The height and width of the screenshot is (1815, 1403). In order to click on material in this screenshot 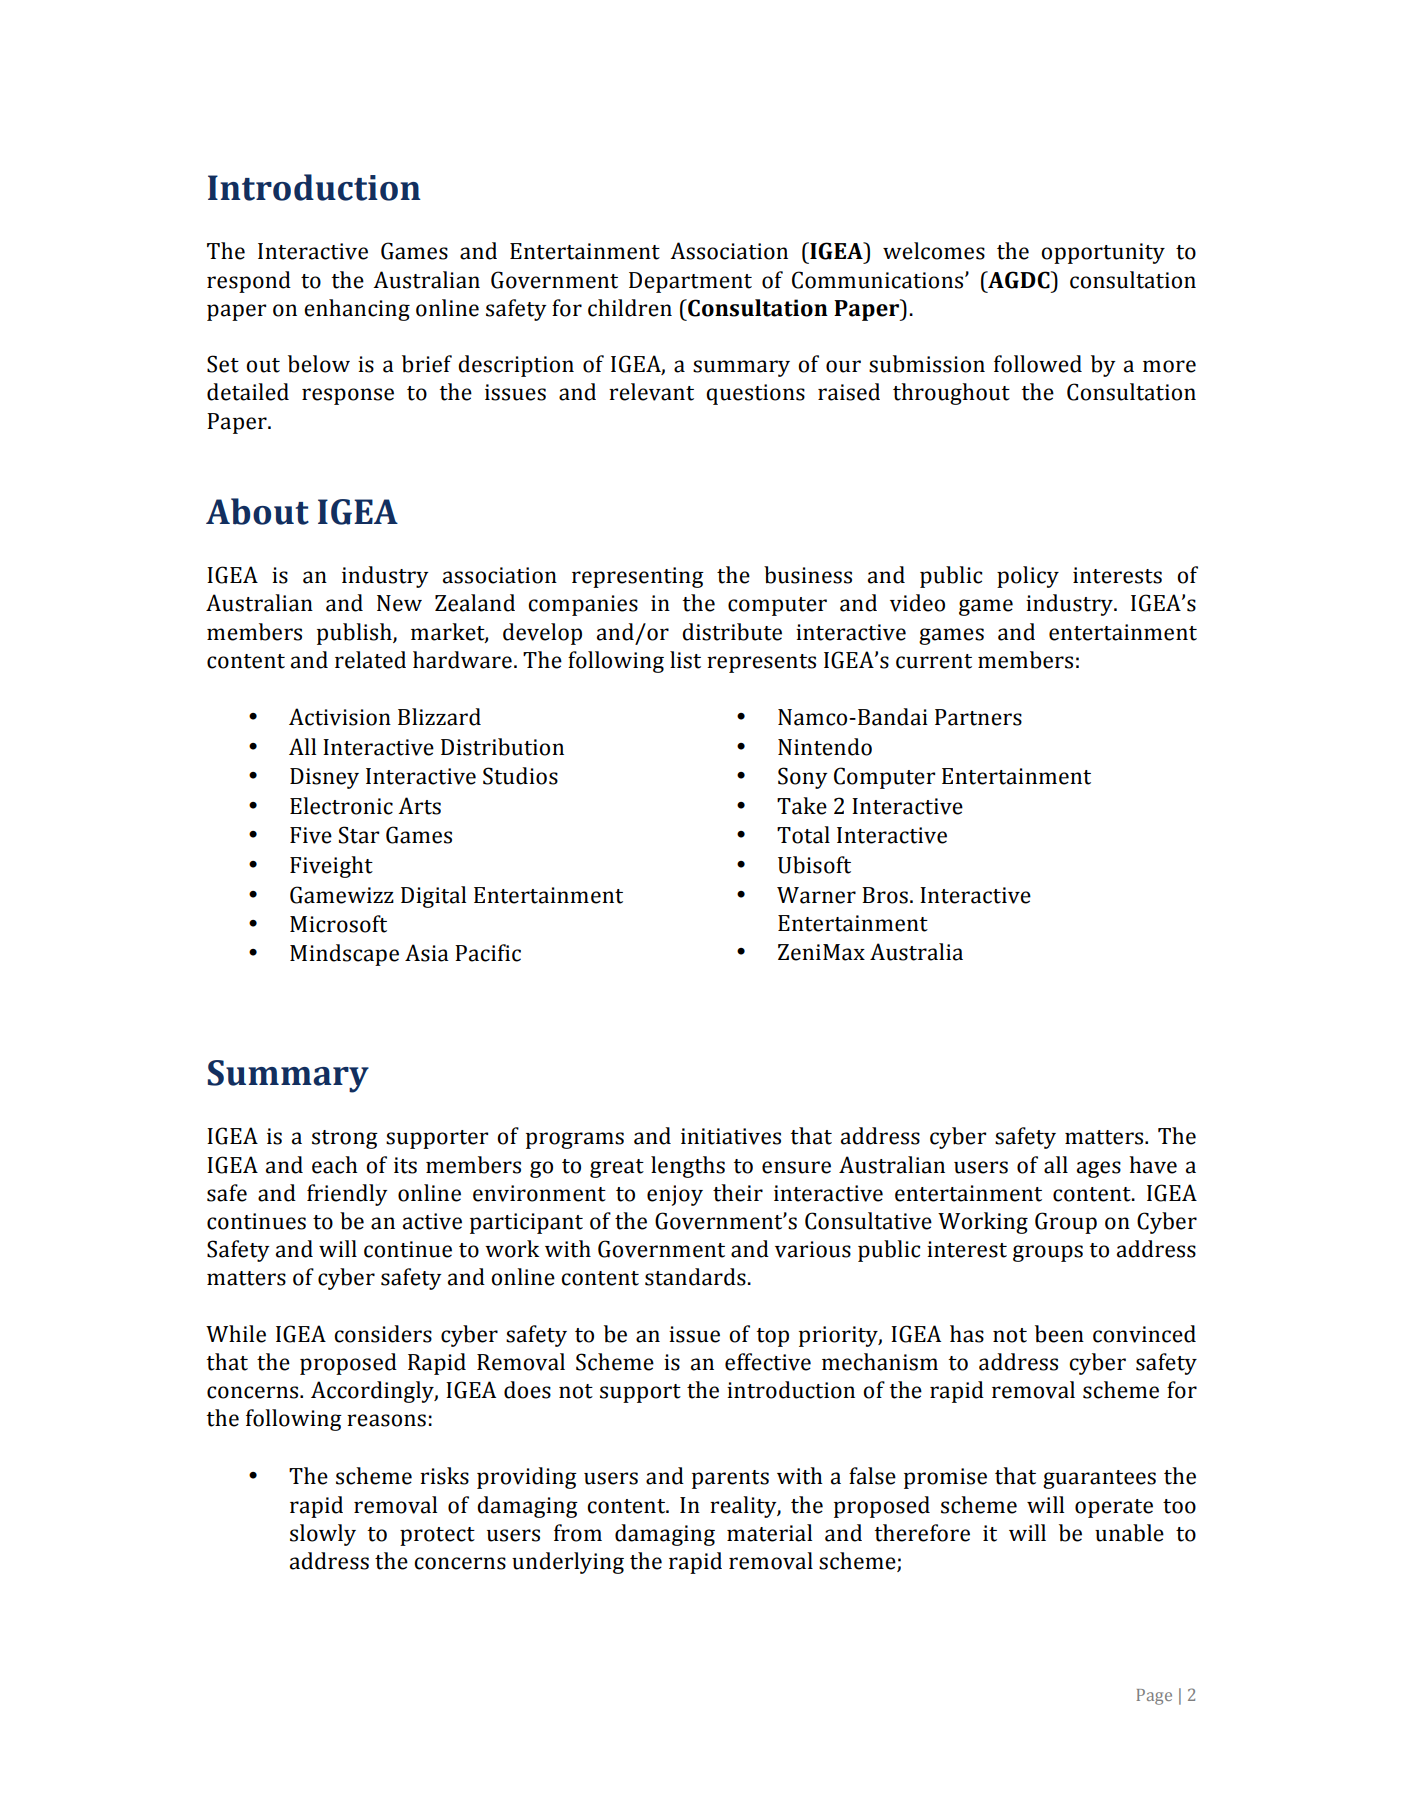, I will do `click(769, 1533)`.
